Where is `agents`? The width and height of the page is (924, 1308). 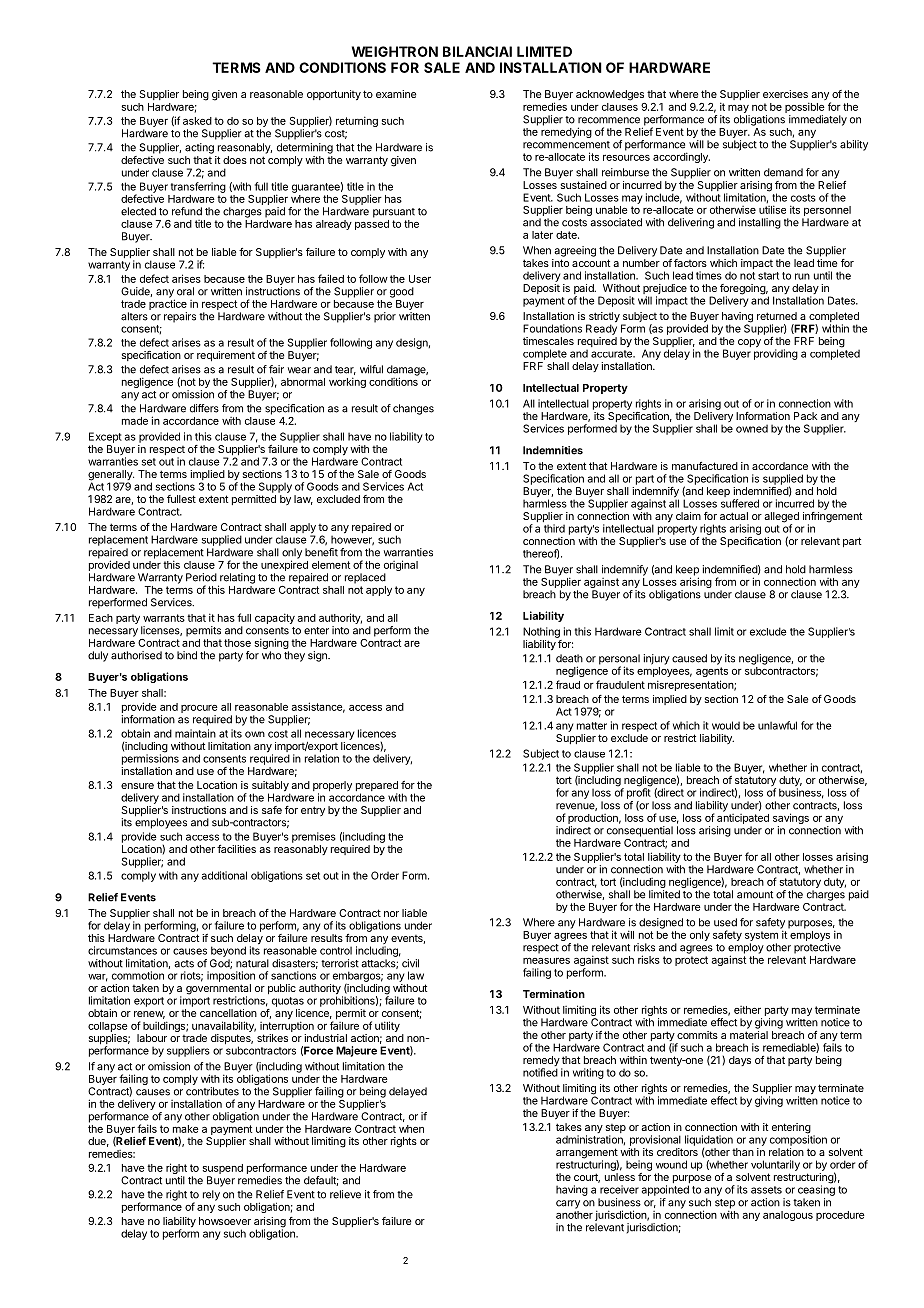
agents is located at coordinates (712, 672).
